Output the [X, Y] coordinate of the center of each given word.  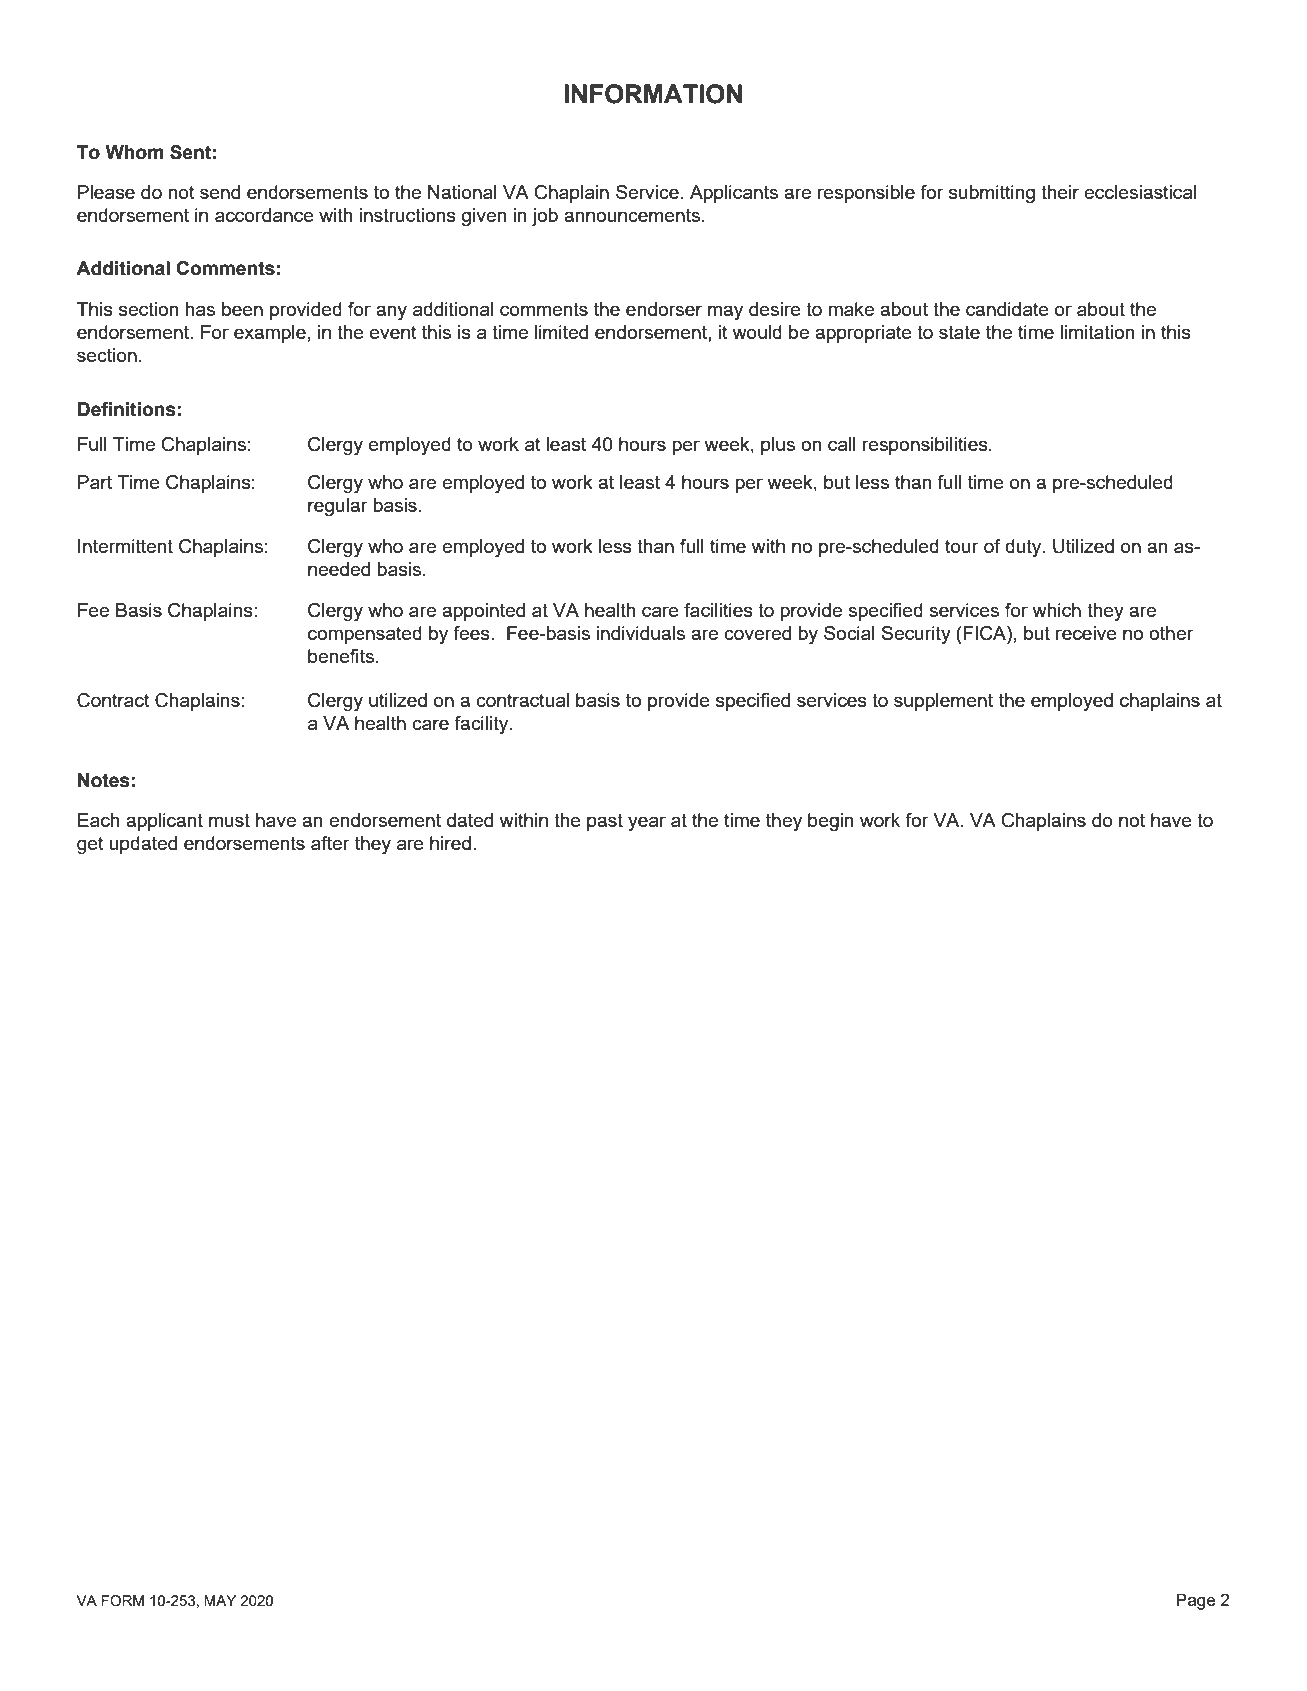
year [647, 823]
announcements [632, 215]
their [1060, 192]
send [220, 192]
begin [830, 822]
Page [1196, 1601]
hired [450, 843]
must [229, 820]
